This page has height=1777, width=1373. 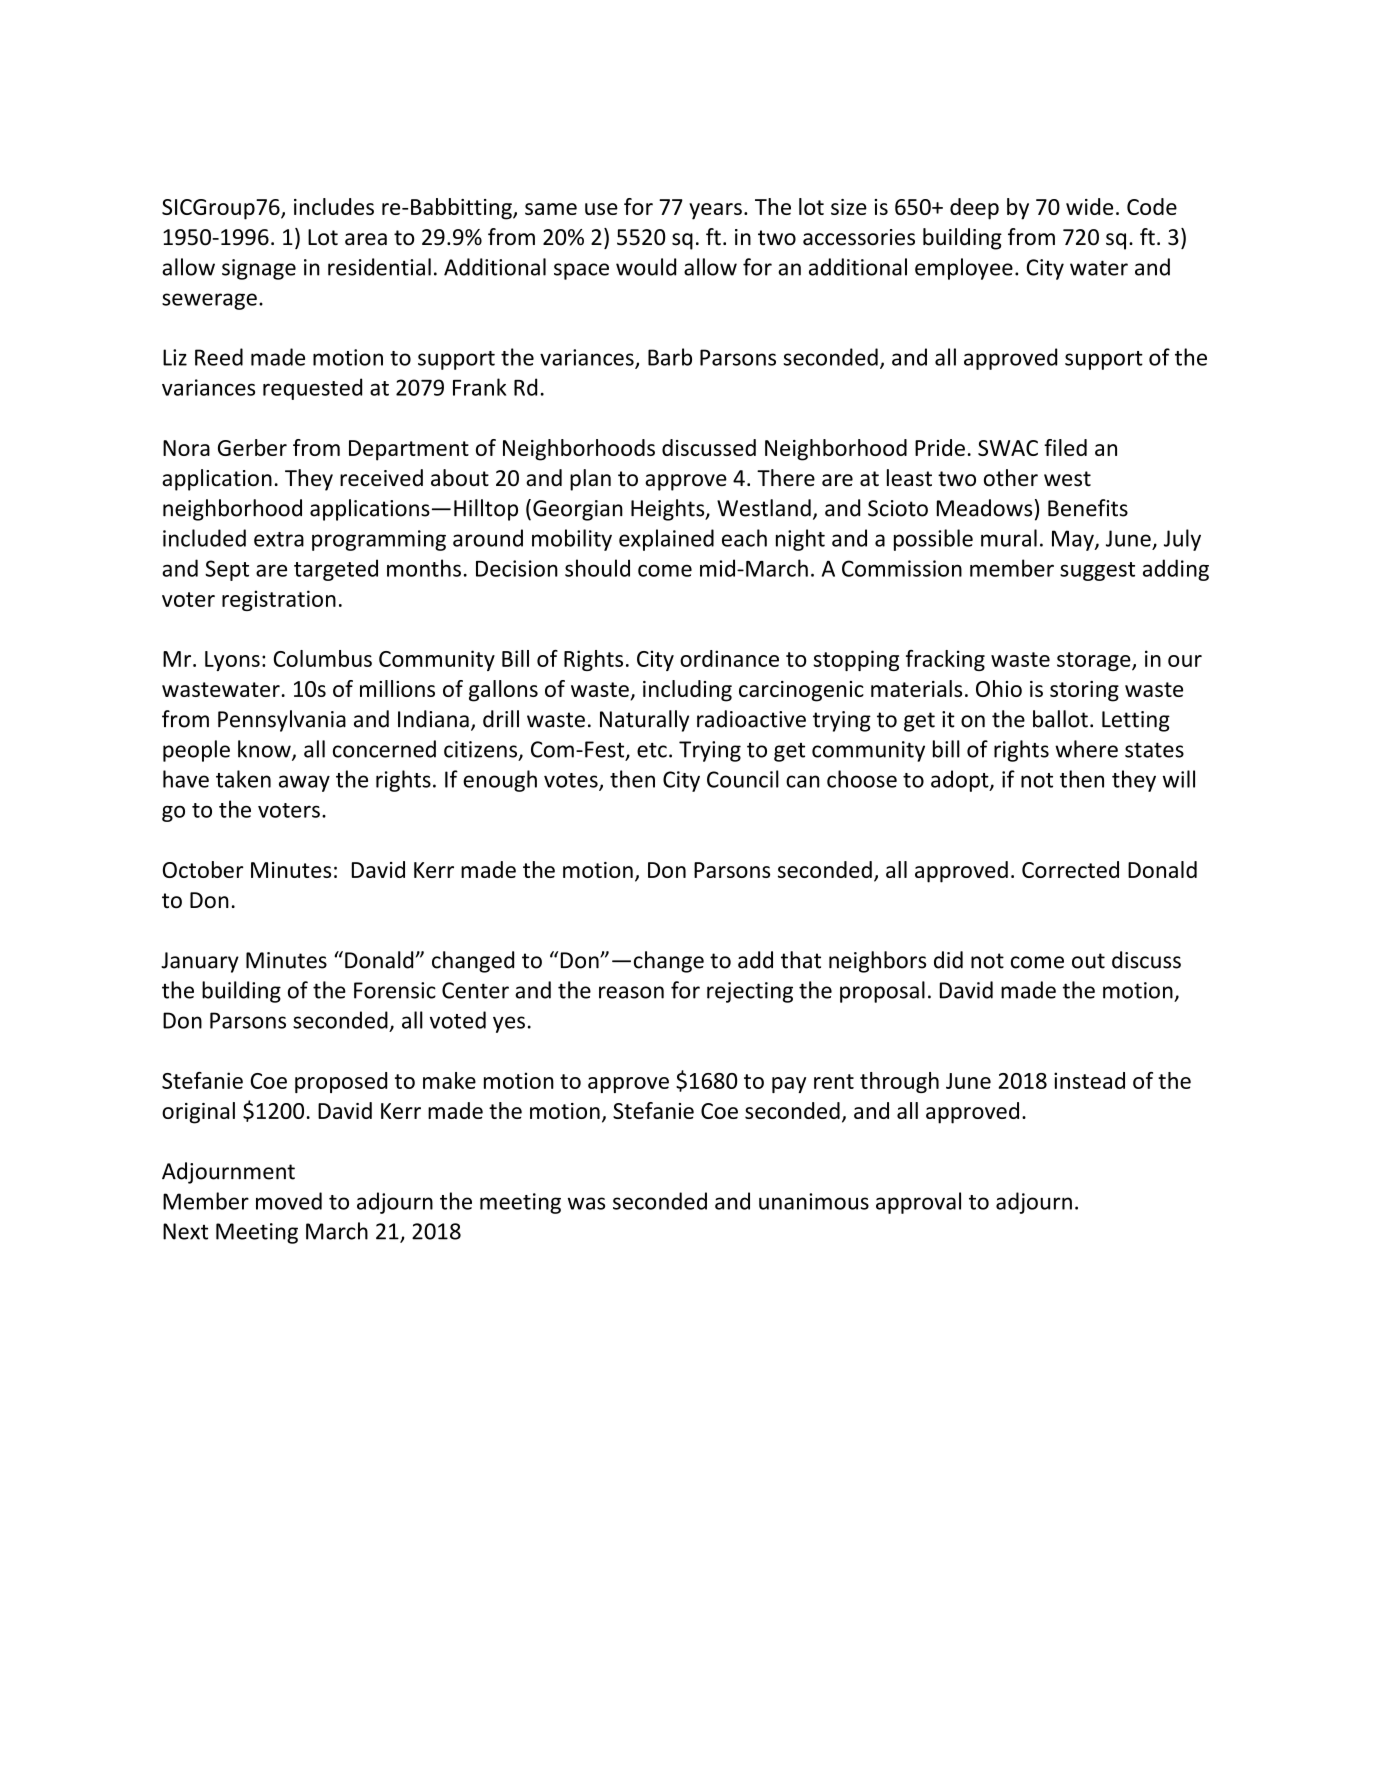 What do you see at coordinates (918, 1203) in the page?
I see `approval` at bounding box center [918, 1203].
